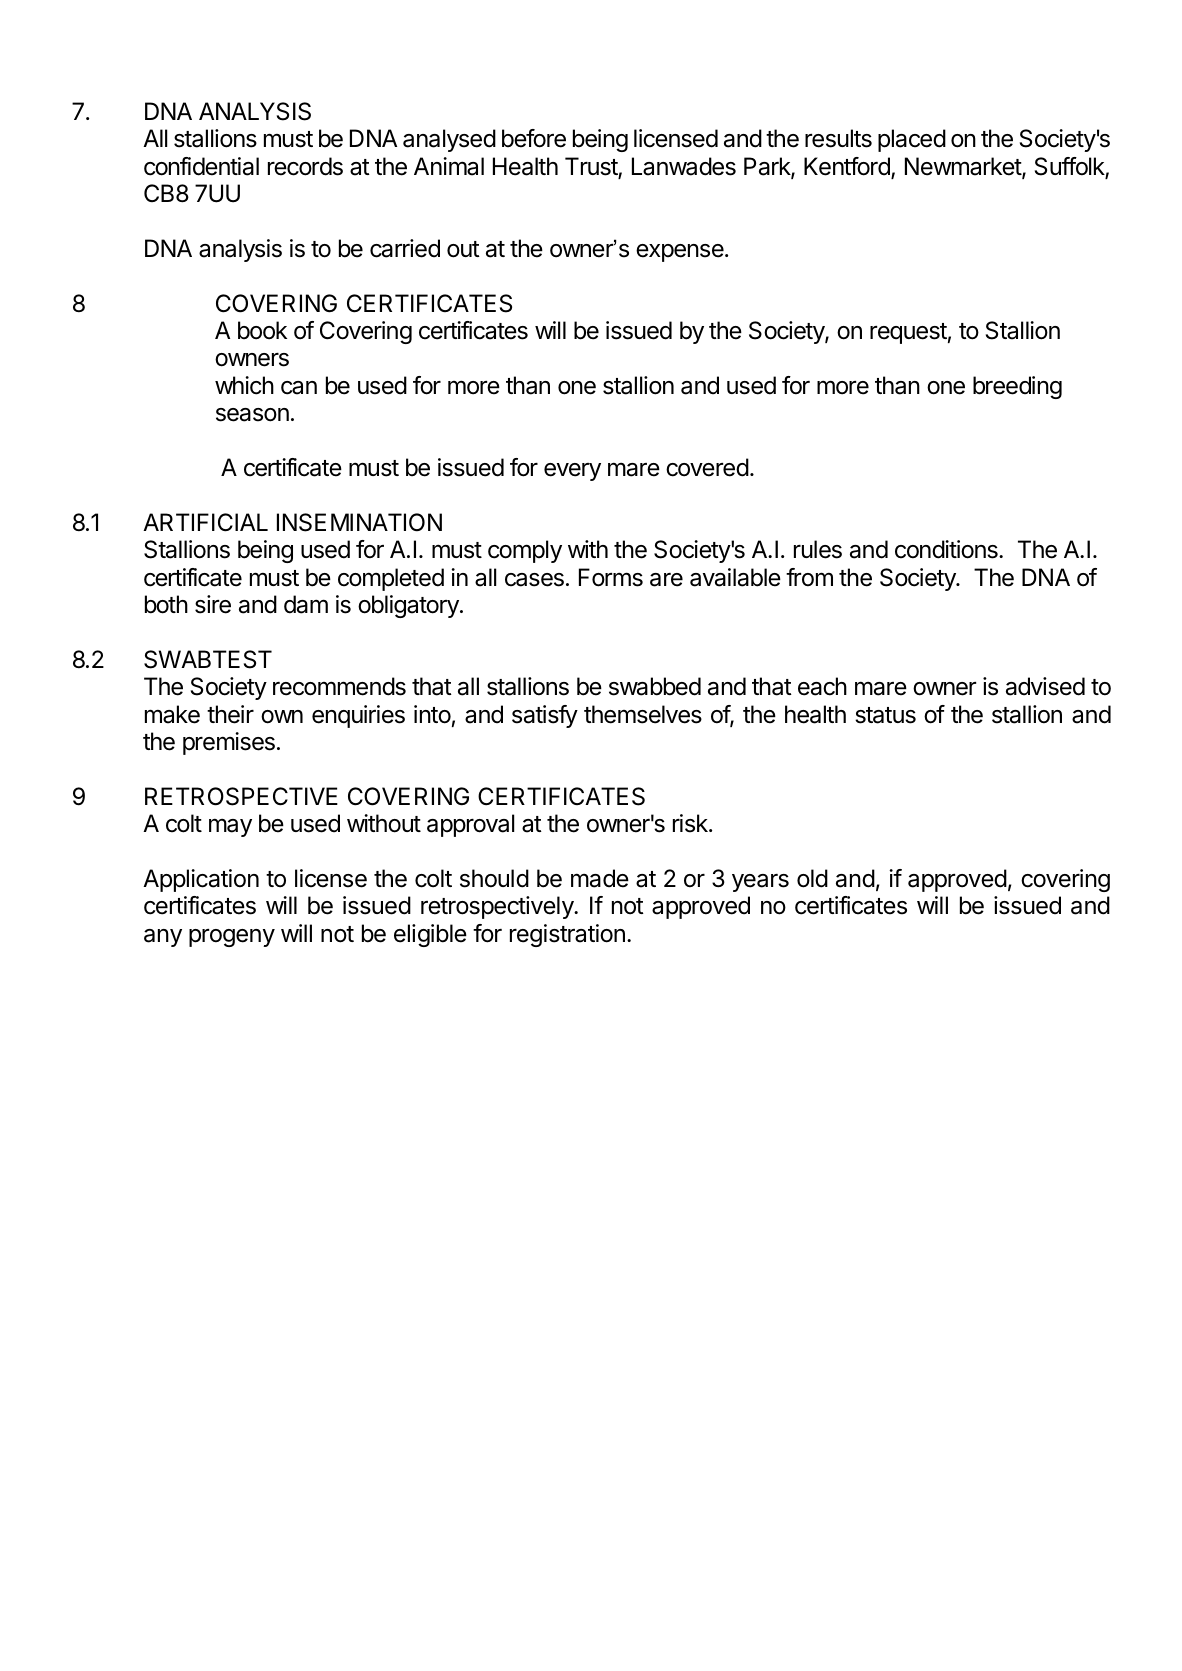  I want to click on registration, so click(567, 935).
